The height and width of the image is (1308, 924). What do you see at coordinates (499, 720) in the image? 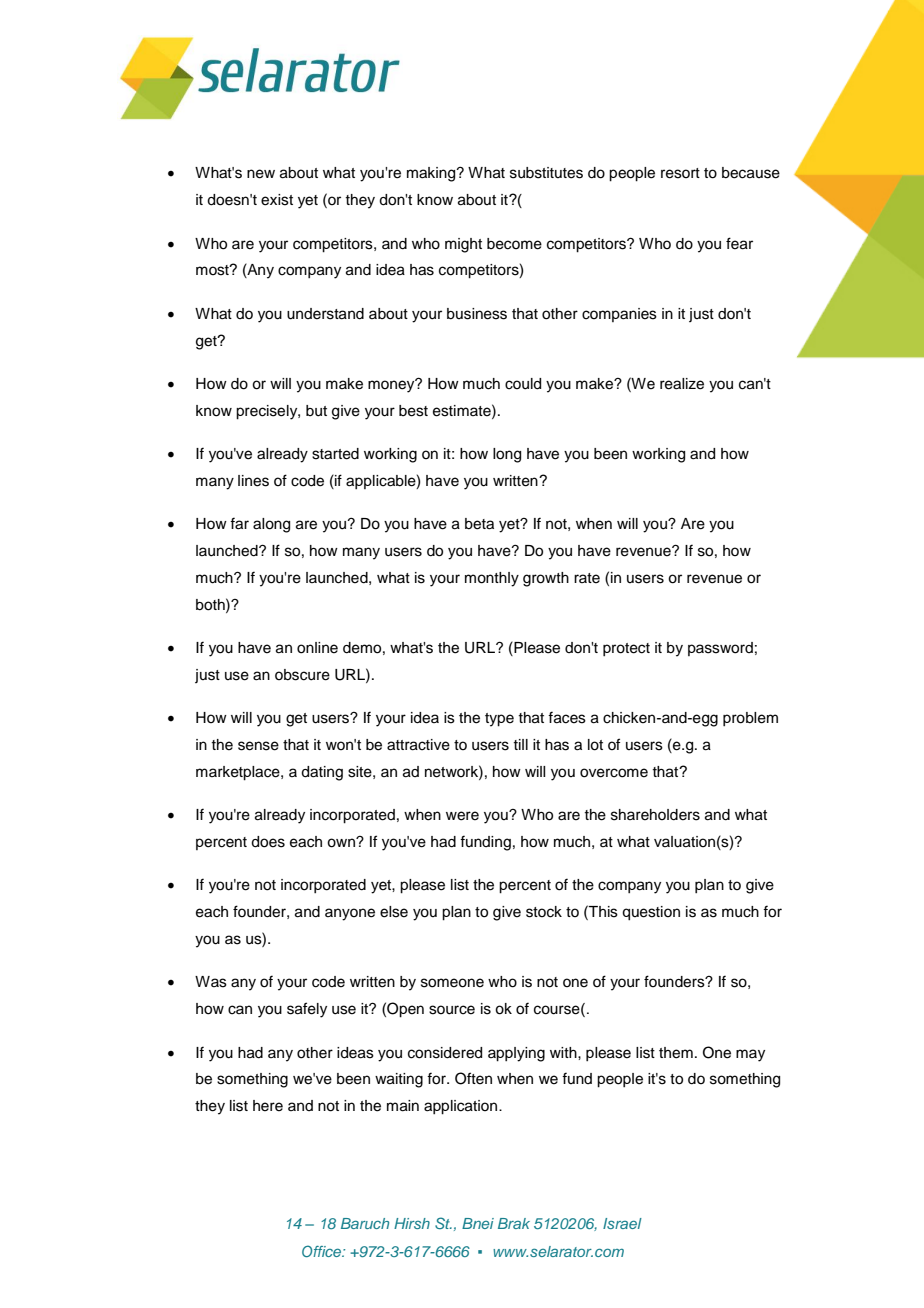
I see `type` at bounding box center [499, 720].
